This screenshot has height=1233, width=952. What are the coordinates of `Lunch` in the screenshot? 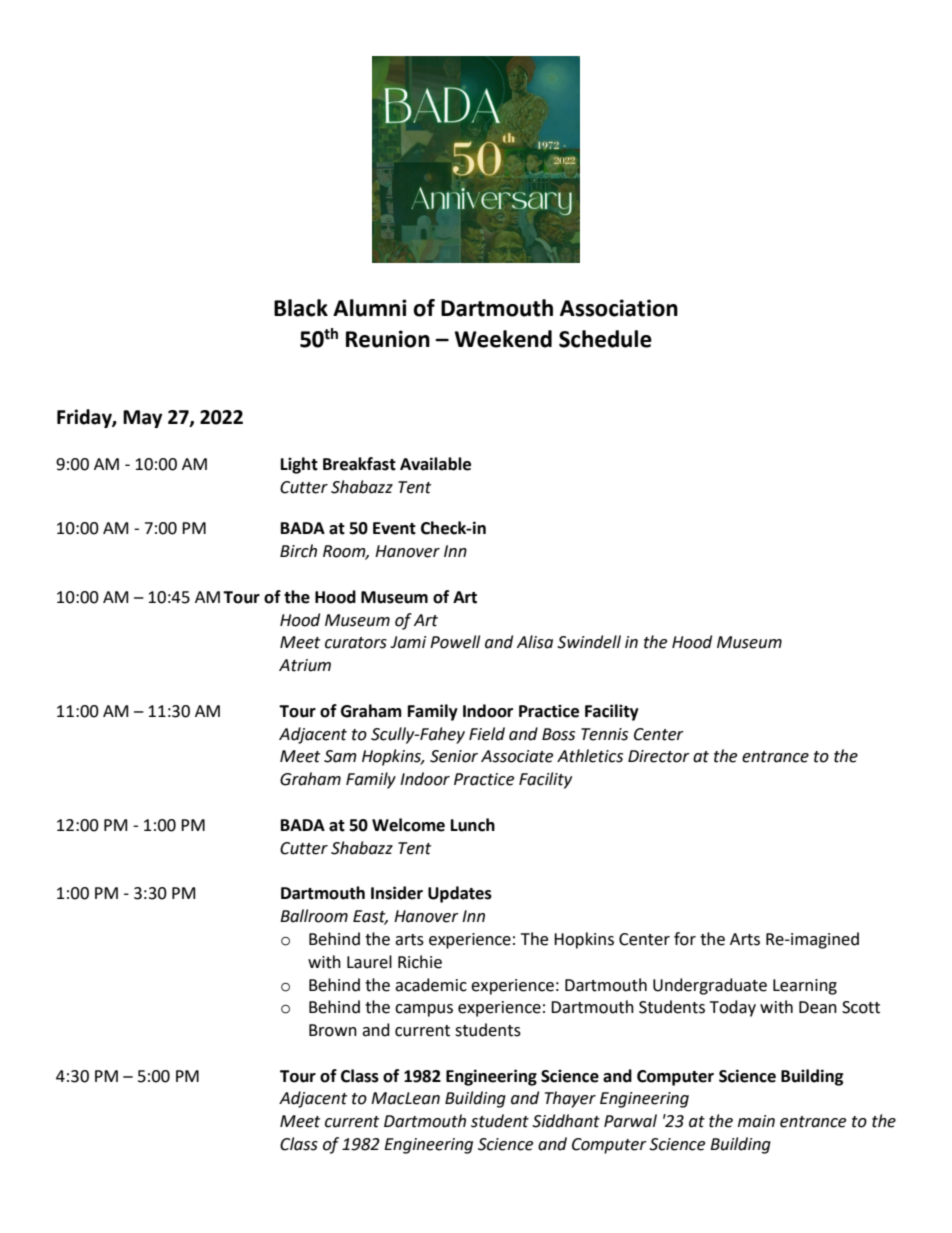 It's located at (473, 825).
